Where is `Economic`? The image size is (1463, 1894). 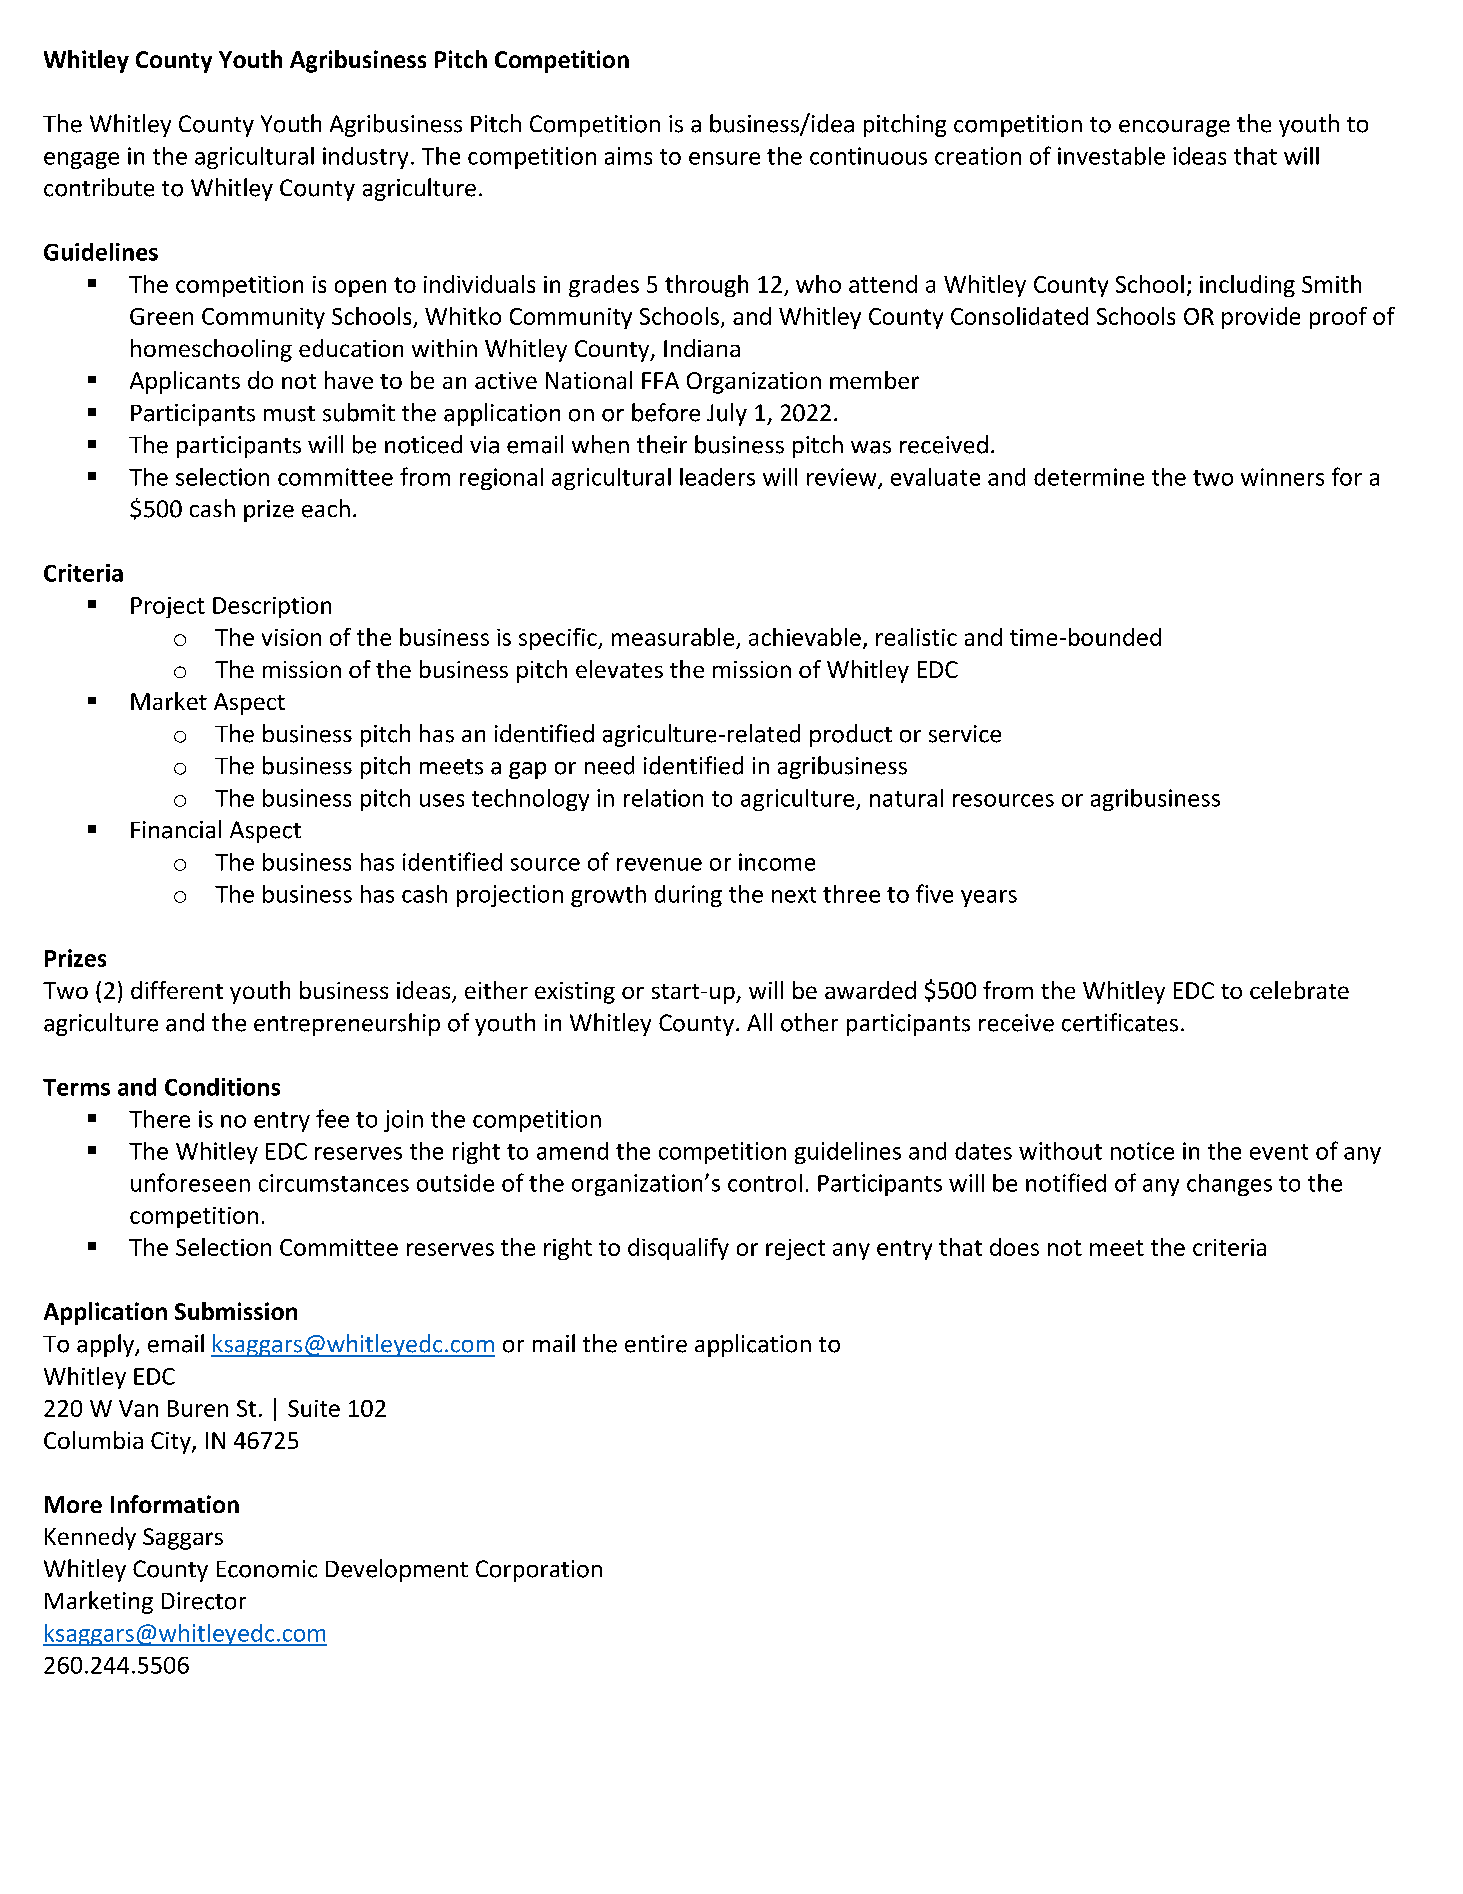 Economic is located at coordinates (267, 1569).
